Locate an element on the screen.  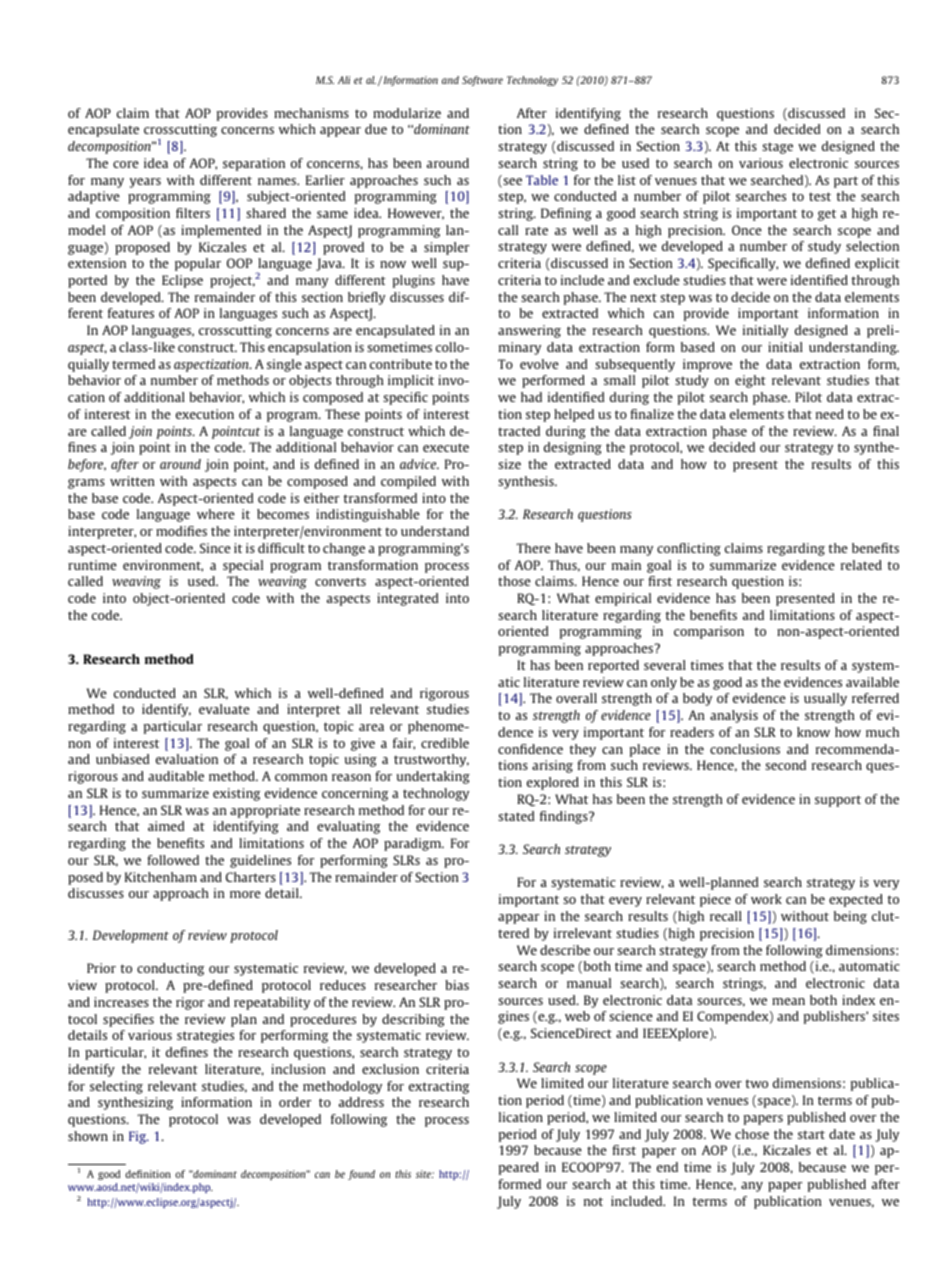
Fig is located at coordinates (138, 1137).
